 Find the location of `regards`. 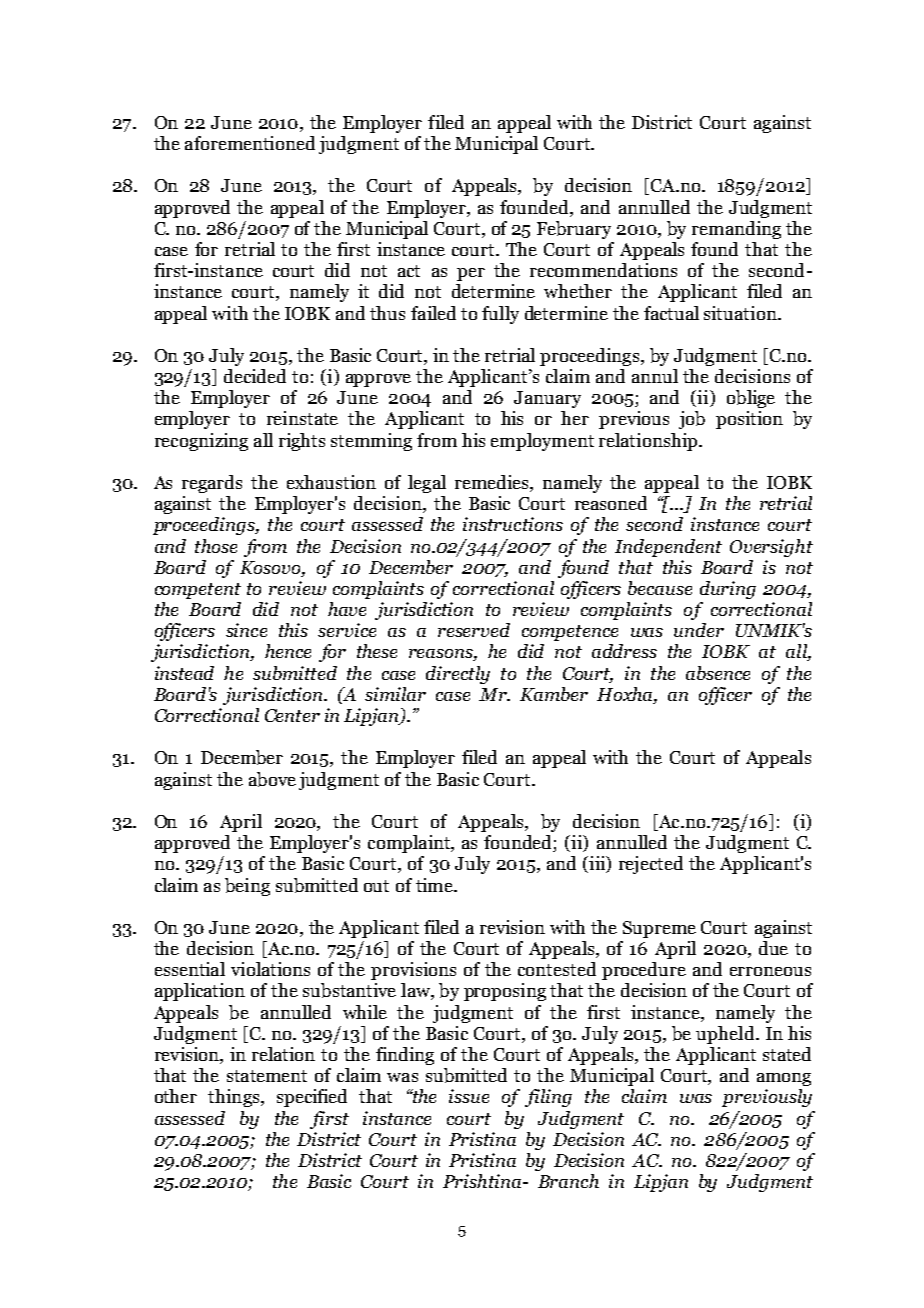

regards is located at coordinates (212, 484).
